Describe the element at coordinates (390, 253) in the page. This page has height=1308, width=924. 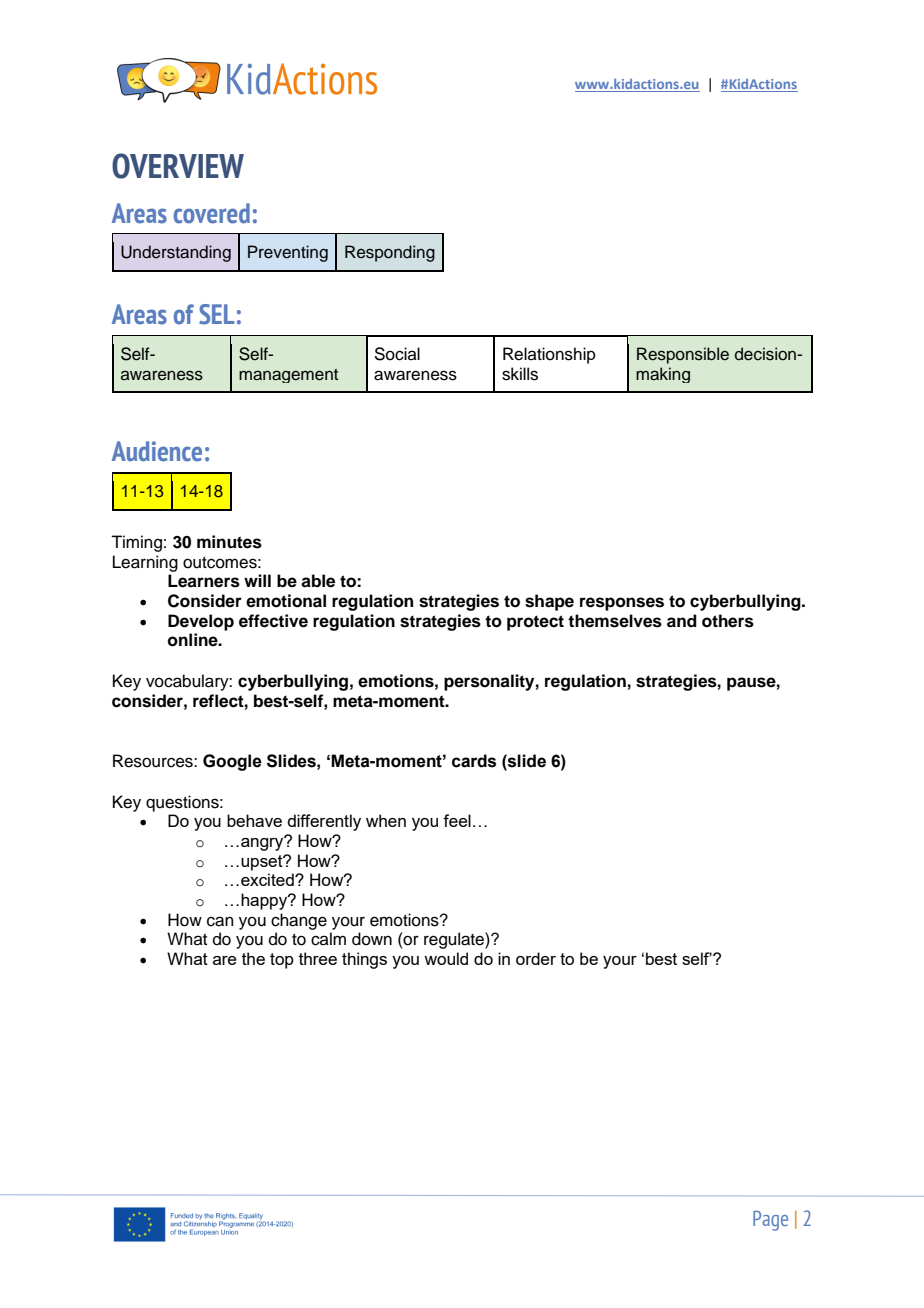
I see `Responding` at that location.
